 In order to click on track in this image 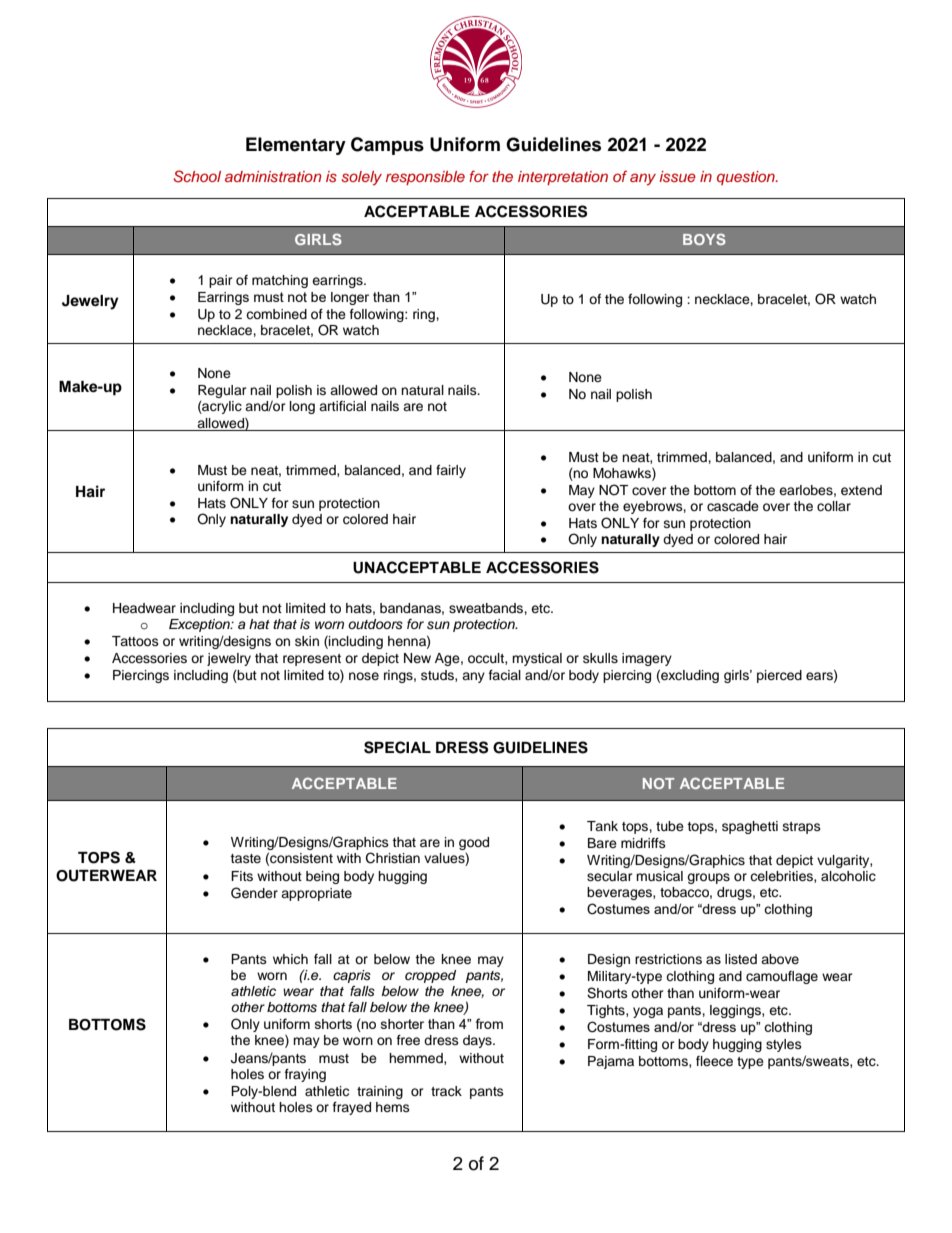, I will do `click(446, 1091)`.
